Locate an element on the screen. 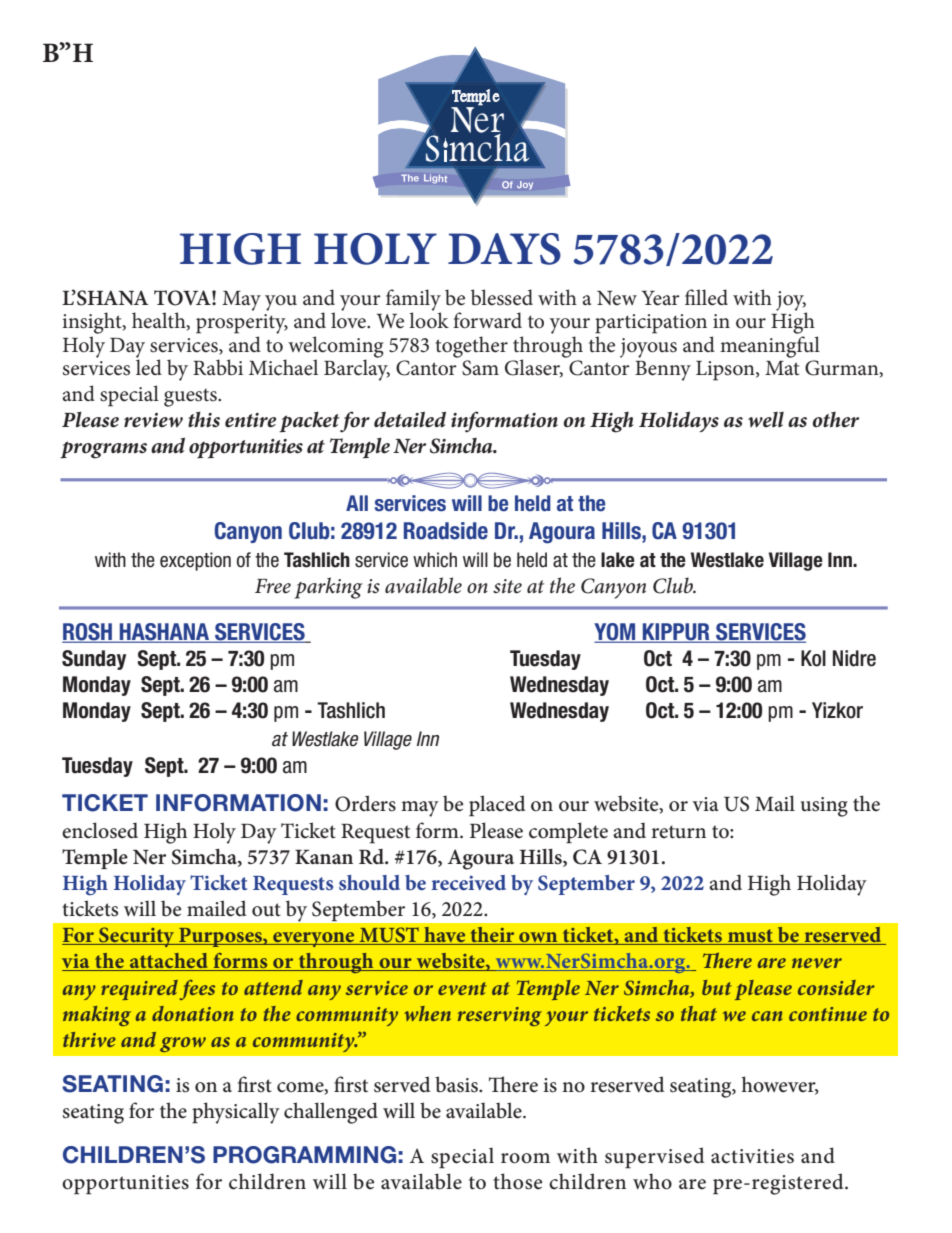 This screenshot has width=952, height=1233. out is located at coordinates (266, 910).
